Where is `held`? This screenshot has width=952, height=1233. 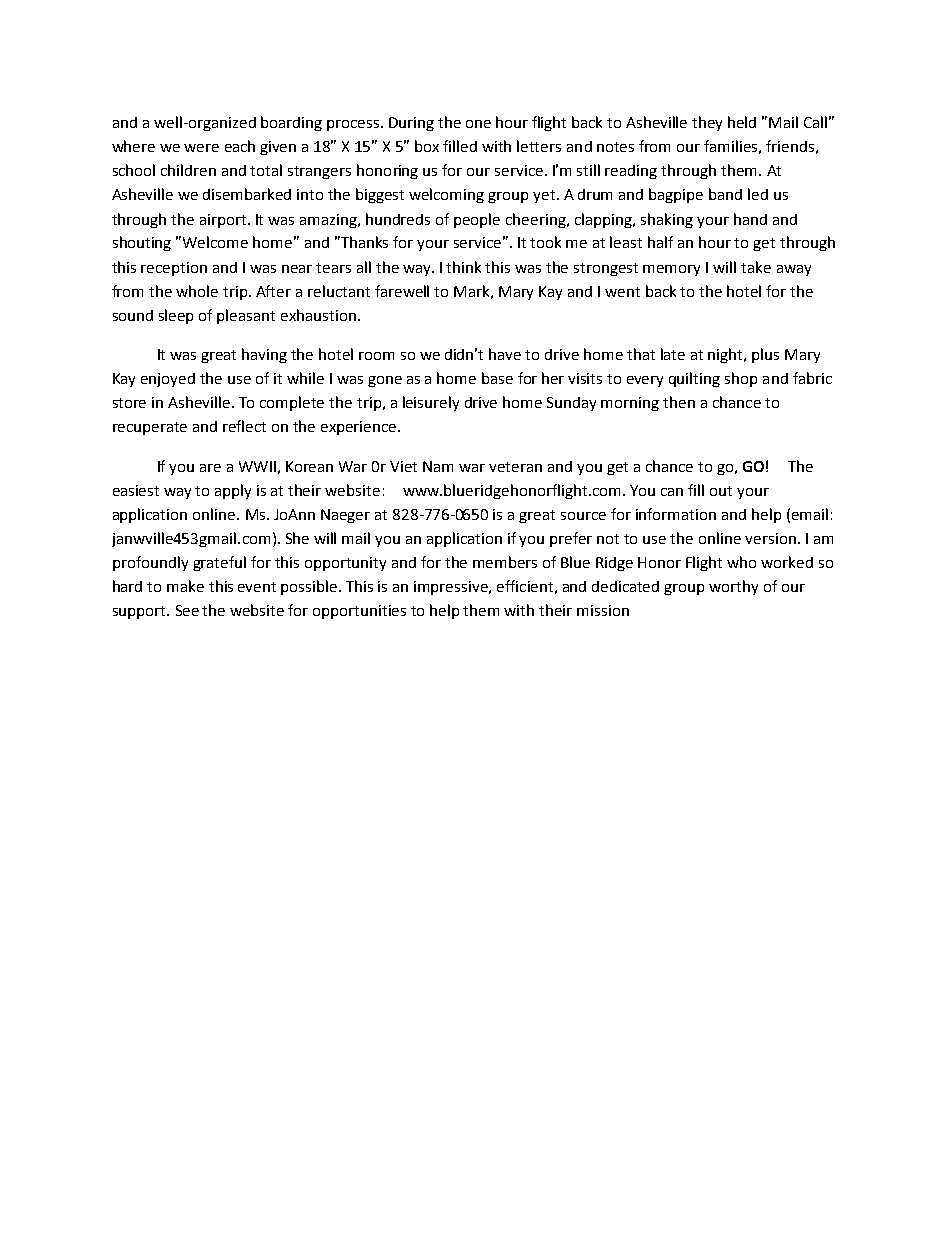
held is located at coordinates (742, 122).
